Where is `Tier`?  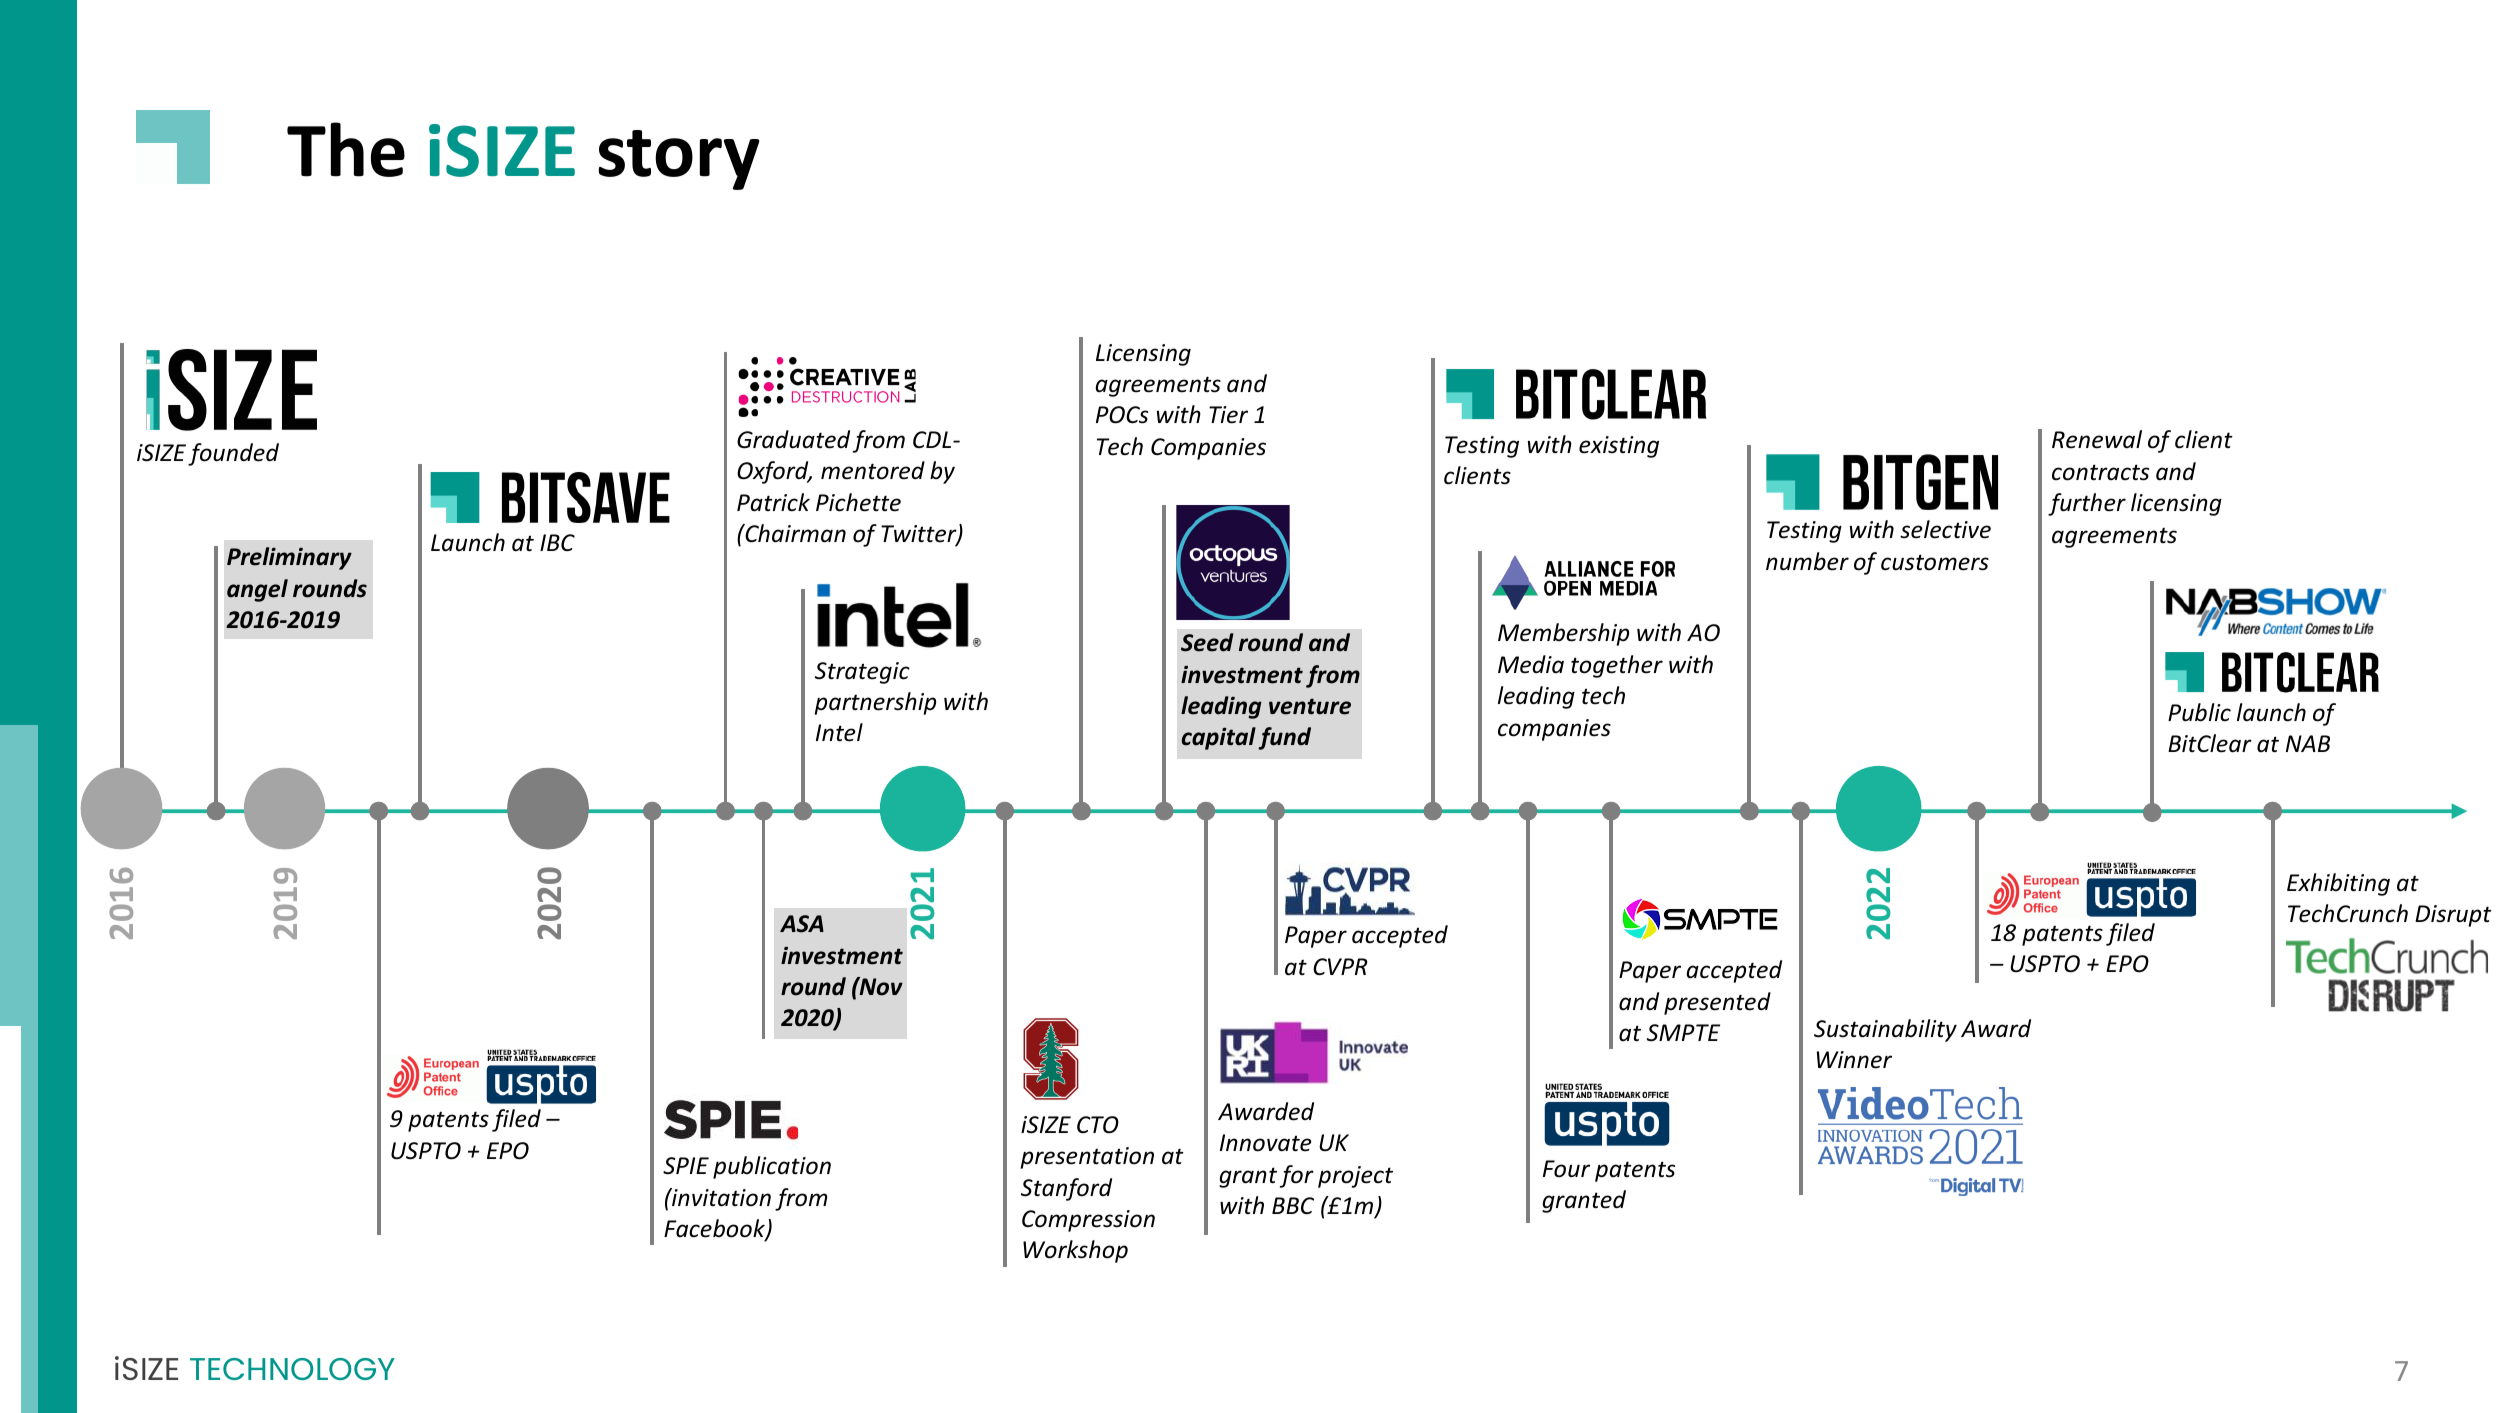
Tier is located at coordinates (1228, 415).
